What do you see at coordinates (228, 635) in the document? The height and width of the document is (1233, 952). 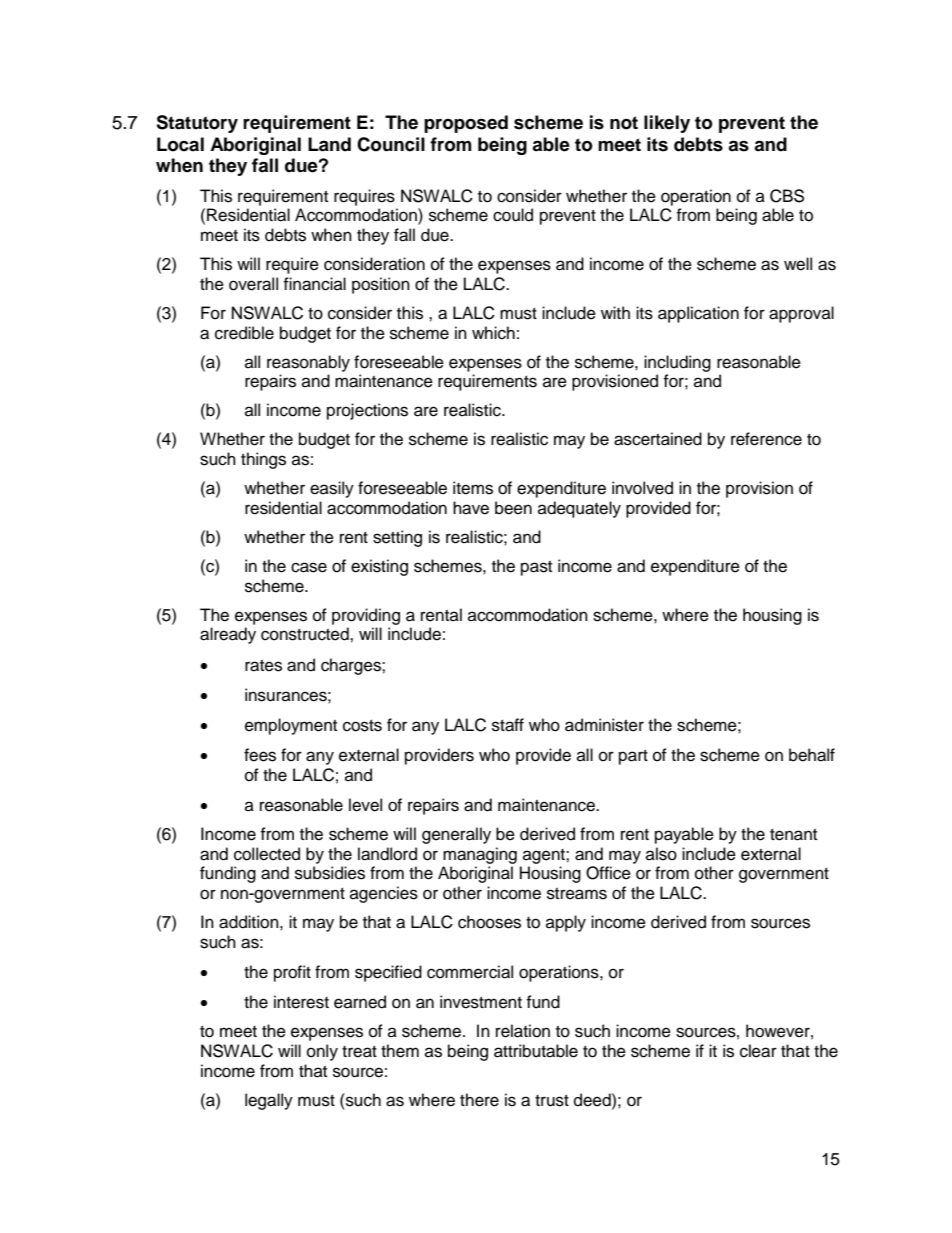 I see `already` at bounding box center [228, 635].
